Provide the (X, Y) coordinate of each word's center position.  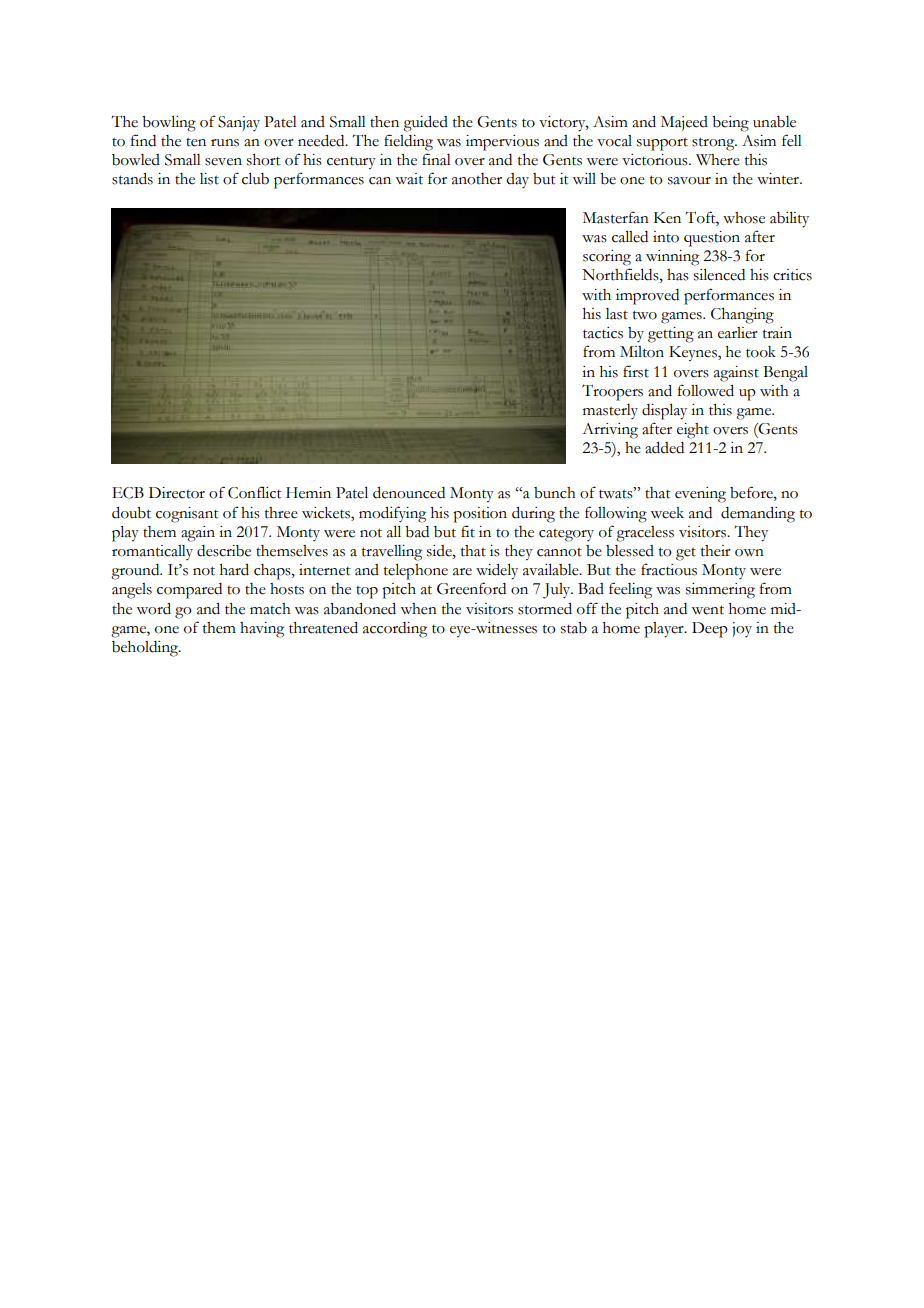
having (262, 630)
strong (714, 144)
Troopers (612, 392)
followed (706, 390)
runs (225, 143)
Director (177, 493)
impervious (502, 143)
